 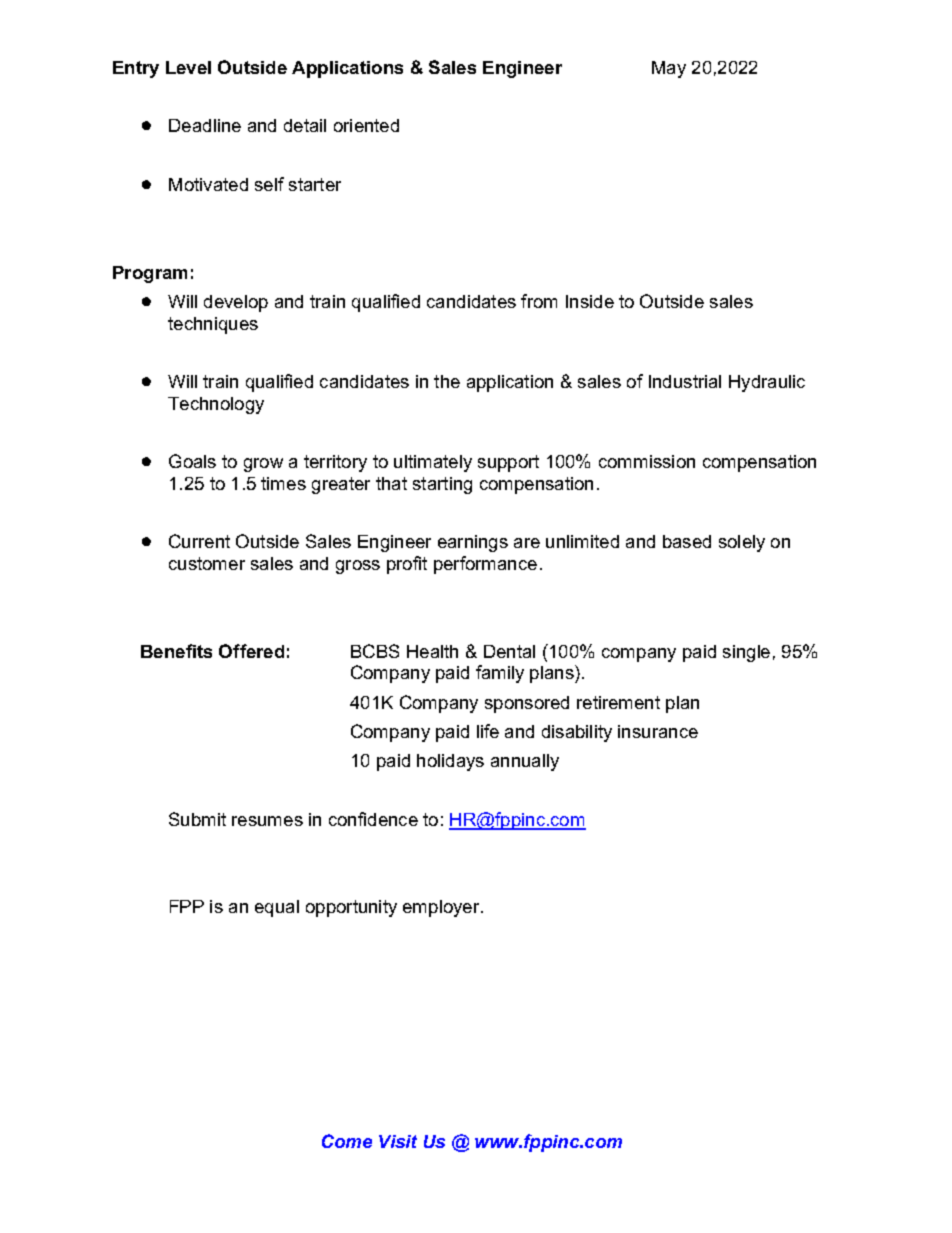 What do you see at coordinates (366, 125) in the screenshot?
I see `oriented` at bounding box center [366, 125].
